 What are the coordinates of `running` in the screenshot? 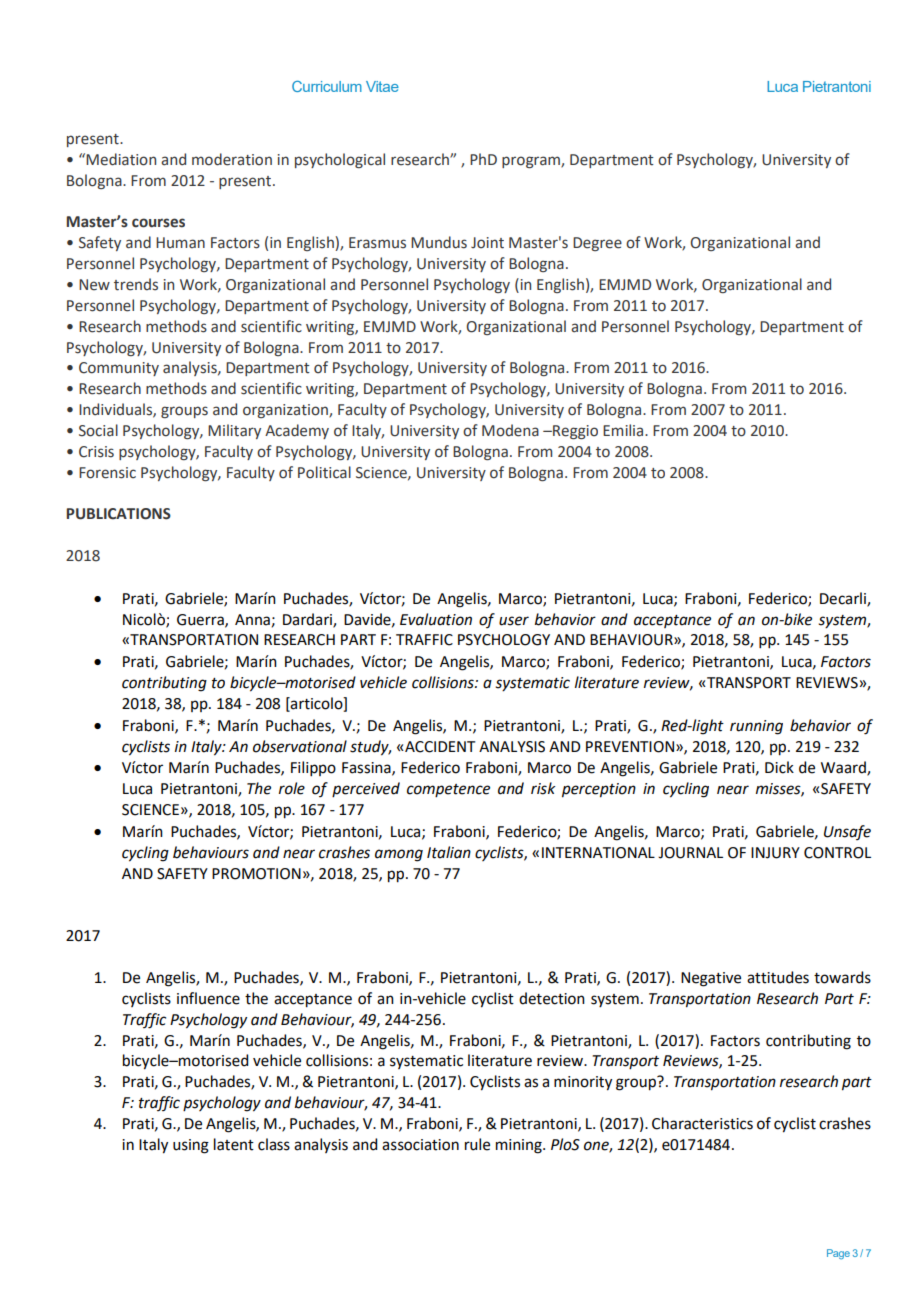 It's located at (756, 727).
